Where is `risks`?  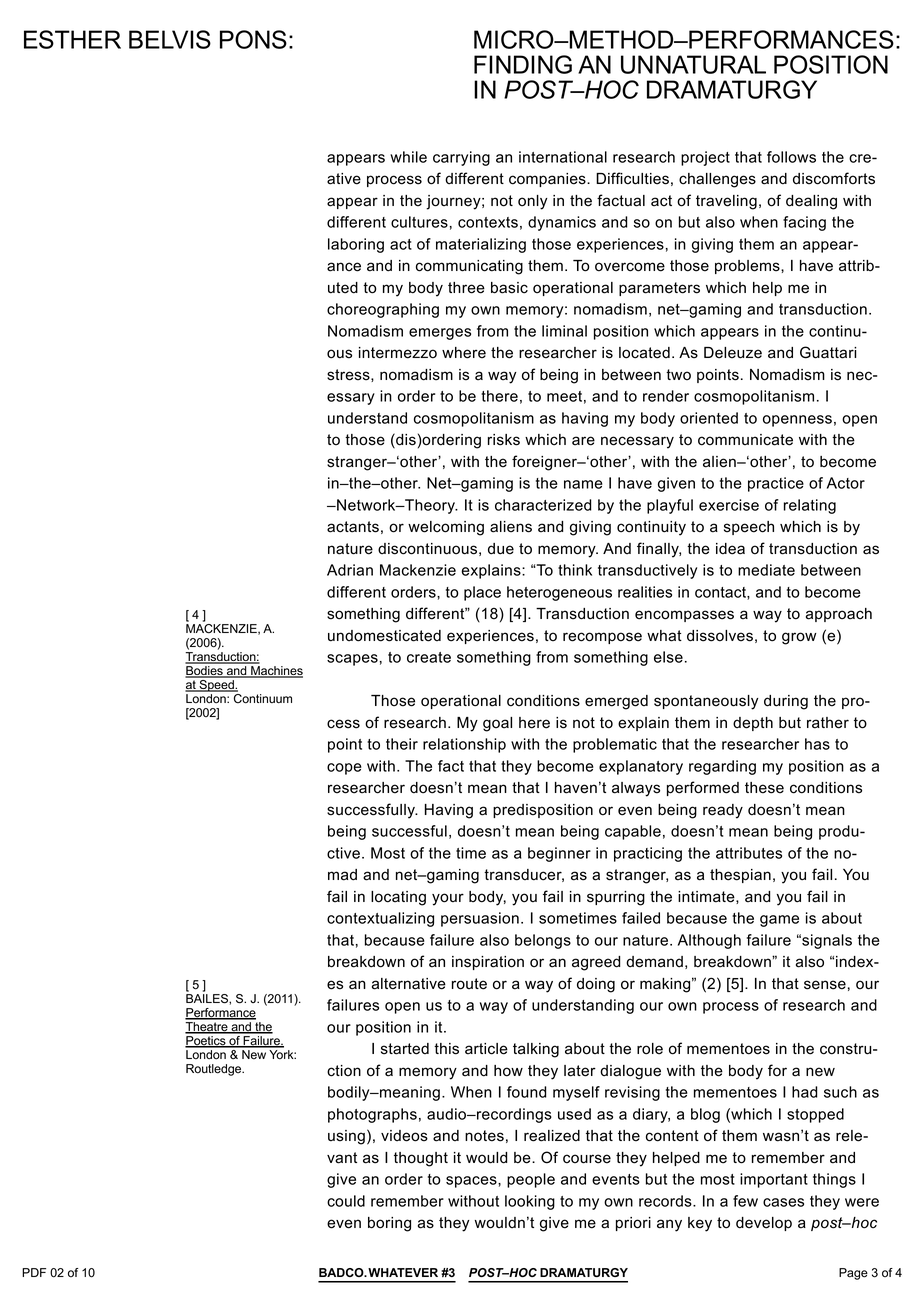 risks is located at coordinates (504, 440).
